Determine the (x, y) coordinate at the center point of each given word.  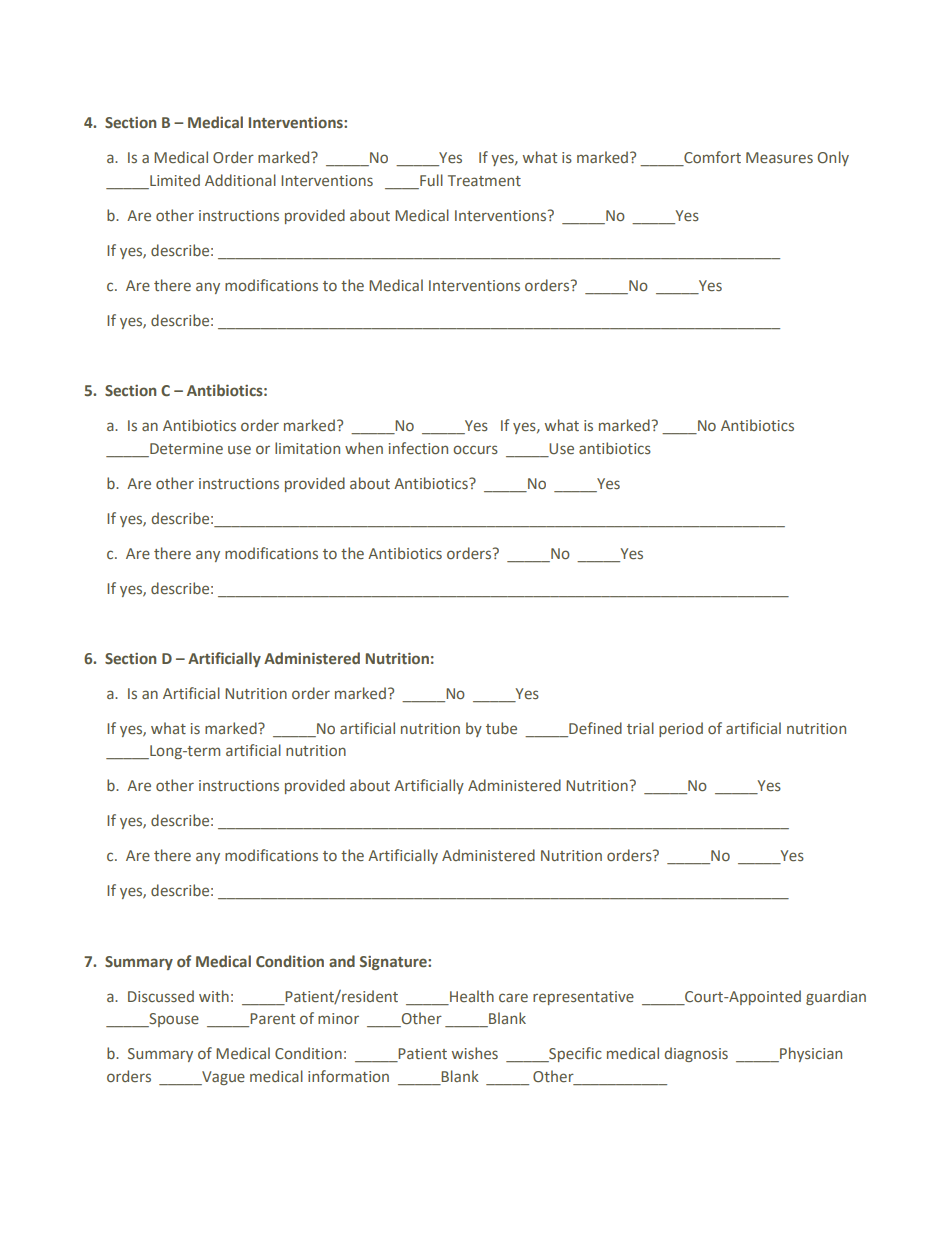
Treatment (484, 180)
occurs (475, 449)
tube (501, 728)
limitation (307, 448)
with (214, 996)
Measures (779, 157)
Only (833, 158)
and (342, 961)
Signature (394, 963)
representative (583, 998)
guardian (836, 997)
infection (418, 448)
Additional (240, 180)
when (364, 448)
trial (640, 728)
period (681, 729)
